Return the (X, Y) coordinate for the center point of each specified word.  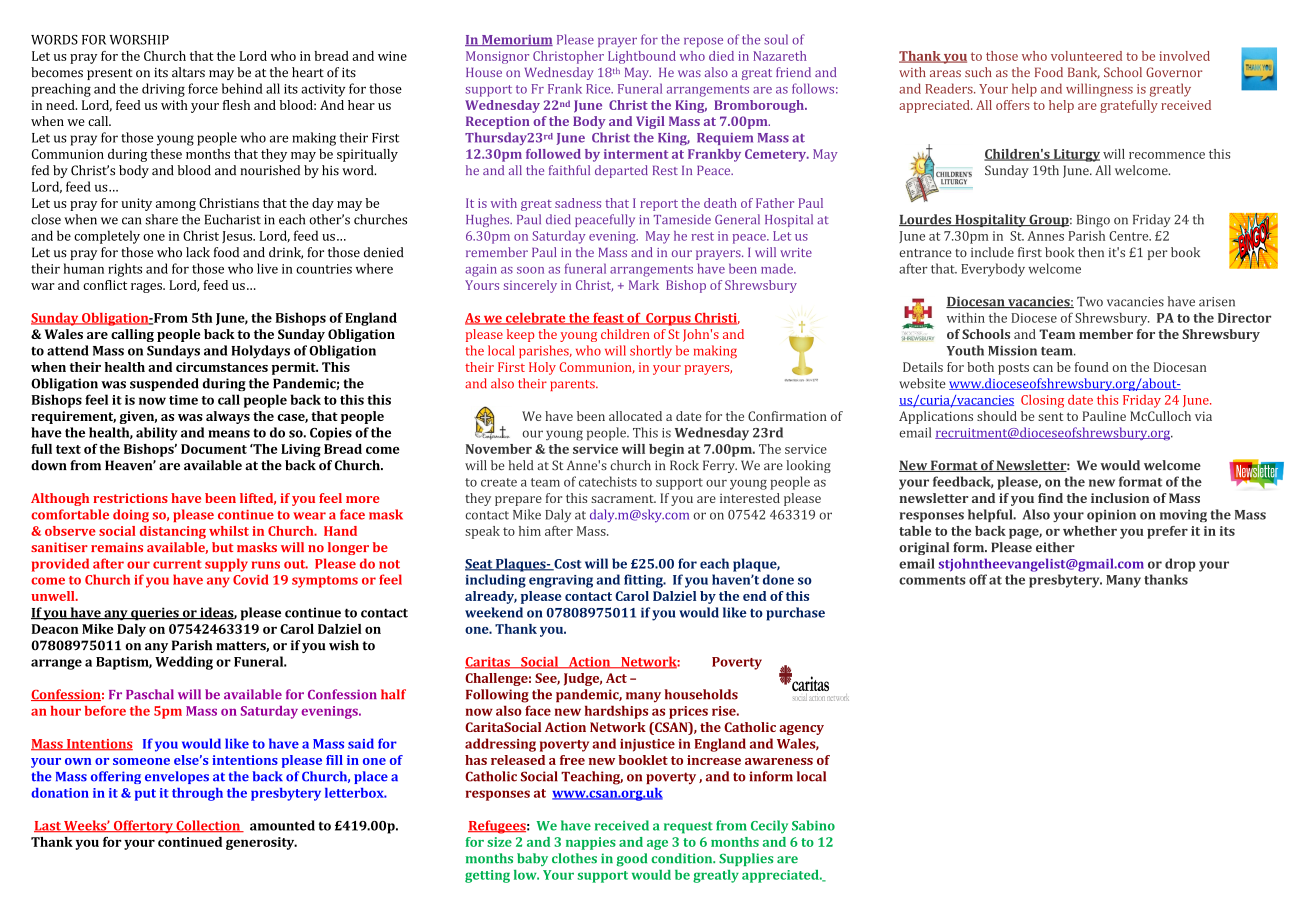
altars (188, 72)
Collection (208, 826)
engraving (561, 581)
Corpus (668, 319)
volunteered (1086, 56)
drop (1180, 565)
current (177, 564)
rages (147, 288)
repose (703, 42)
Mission (1012, 350)
